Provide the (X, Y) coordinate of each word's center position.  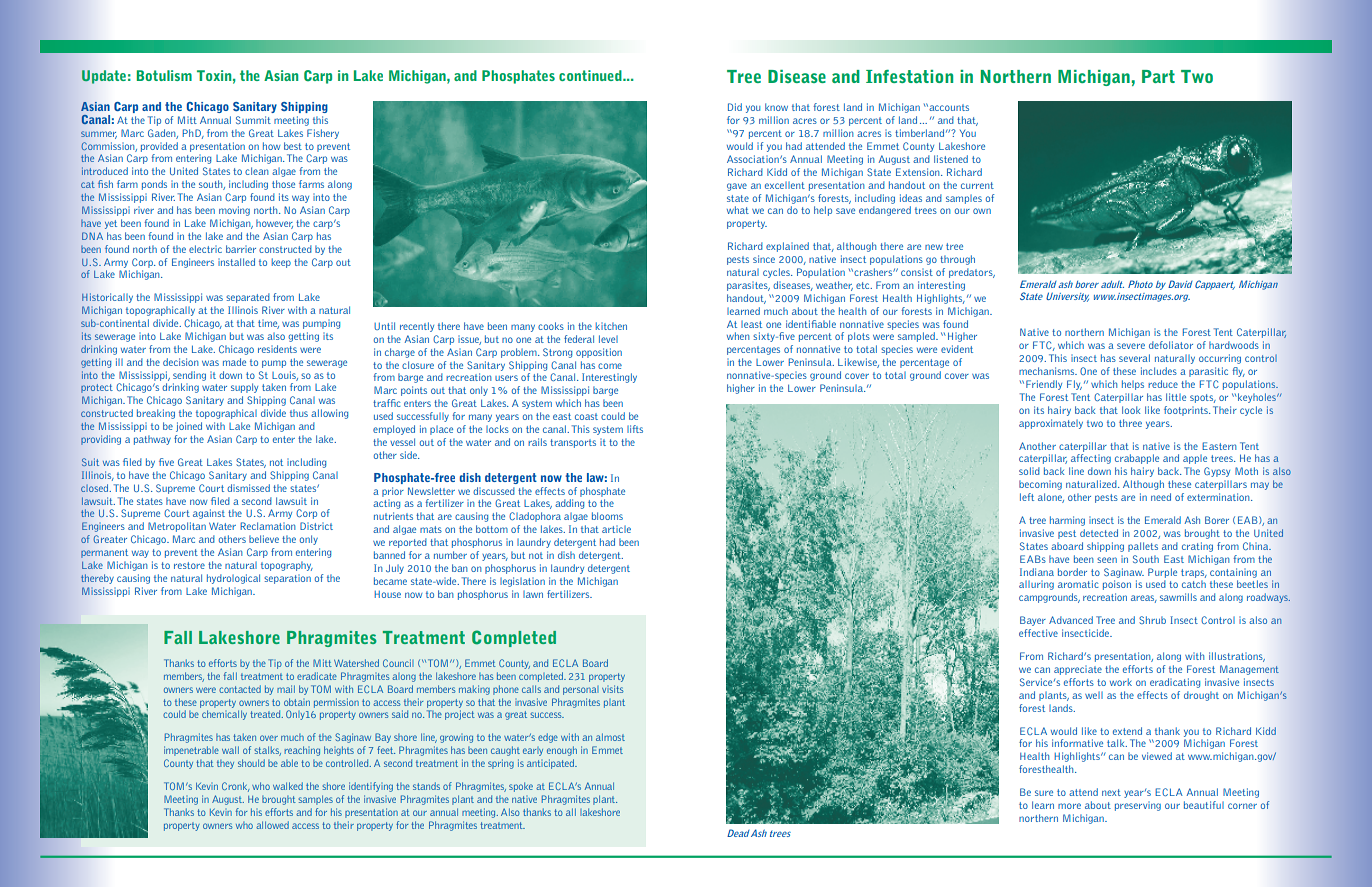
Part (1158, 76)
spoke (521, 787)
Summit (253, 120)
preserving (1138, 806)
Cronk (236, 787)
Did (735, 107)
